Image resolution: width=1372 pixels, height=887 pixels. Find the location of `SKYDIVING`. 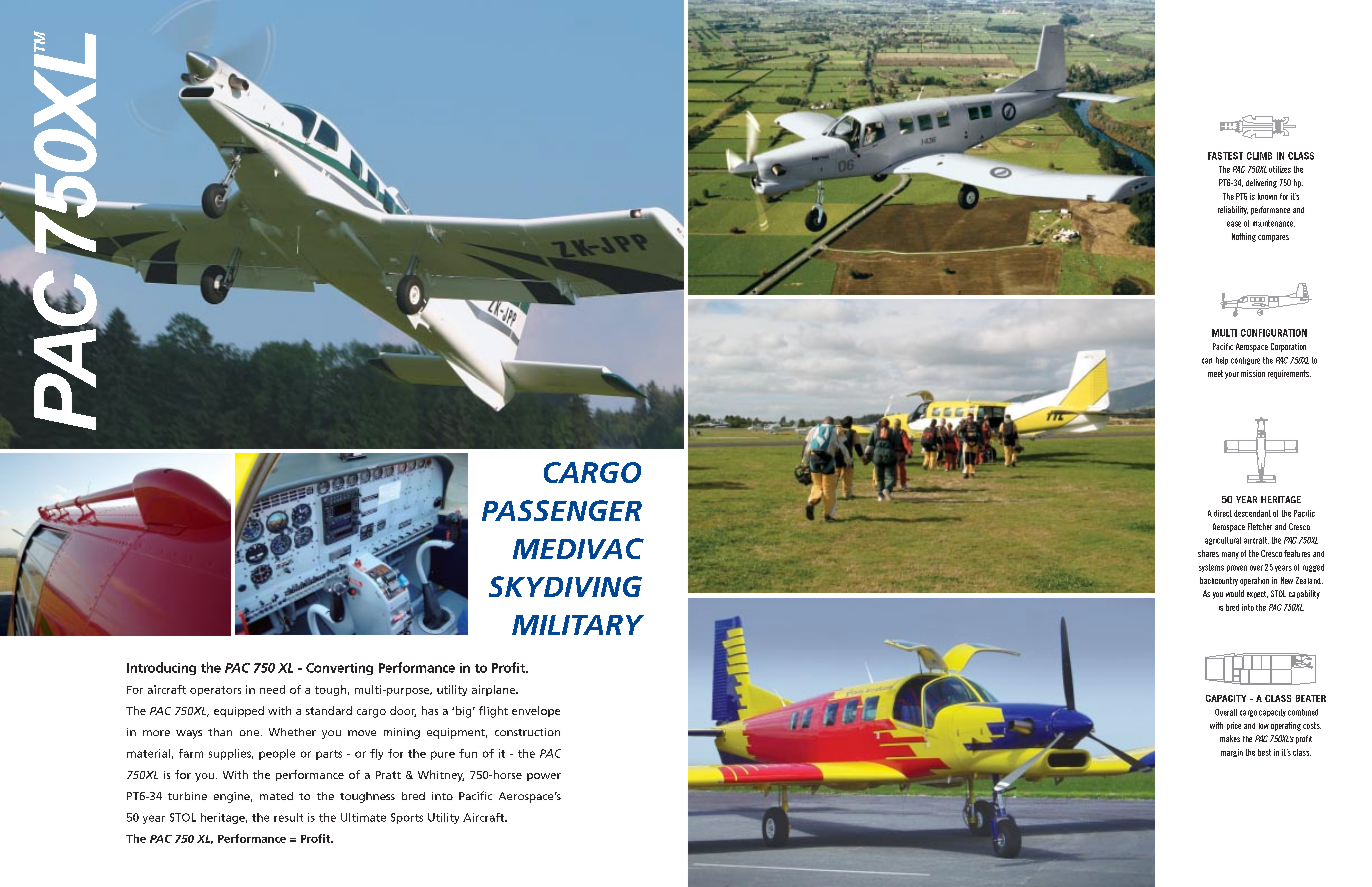

SKYDIVING is located at coordinates (565, 586).
